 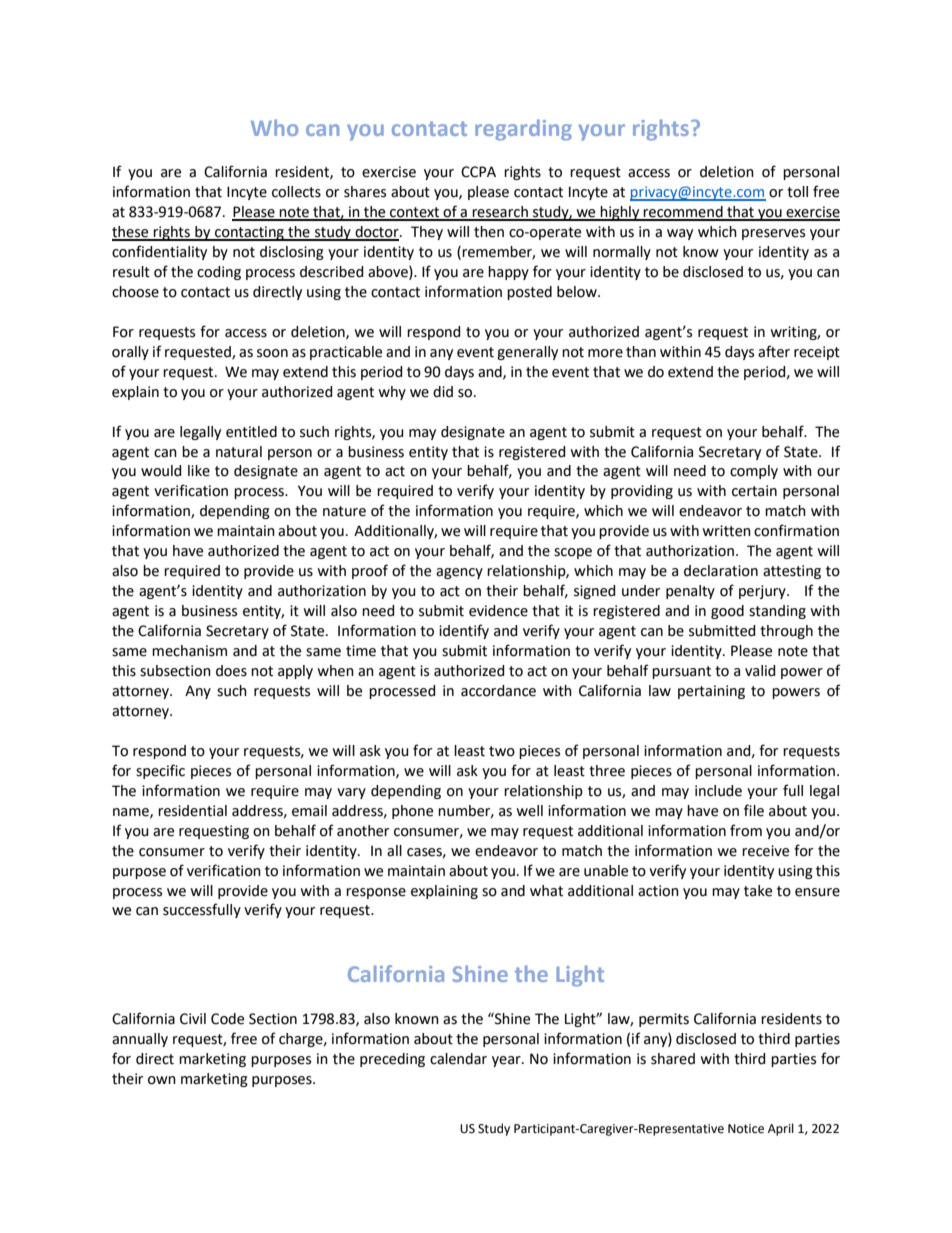 What do you see at coordinates (189, 651) in the screenshot?
I see `mechanism` at bounding box center [189, 651].
